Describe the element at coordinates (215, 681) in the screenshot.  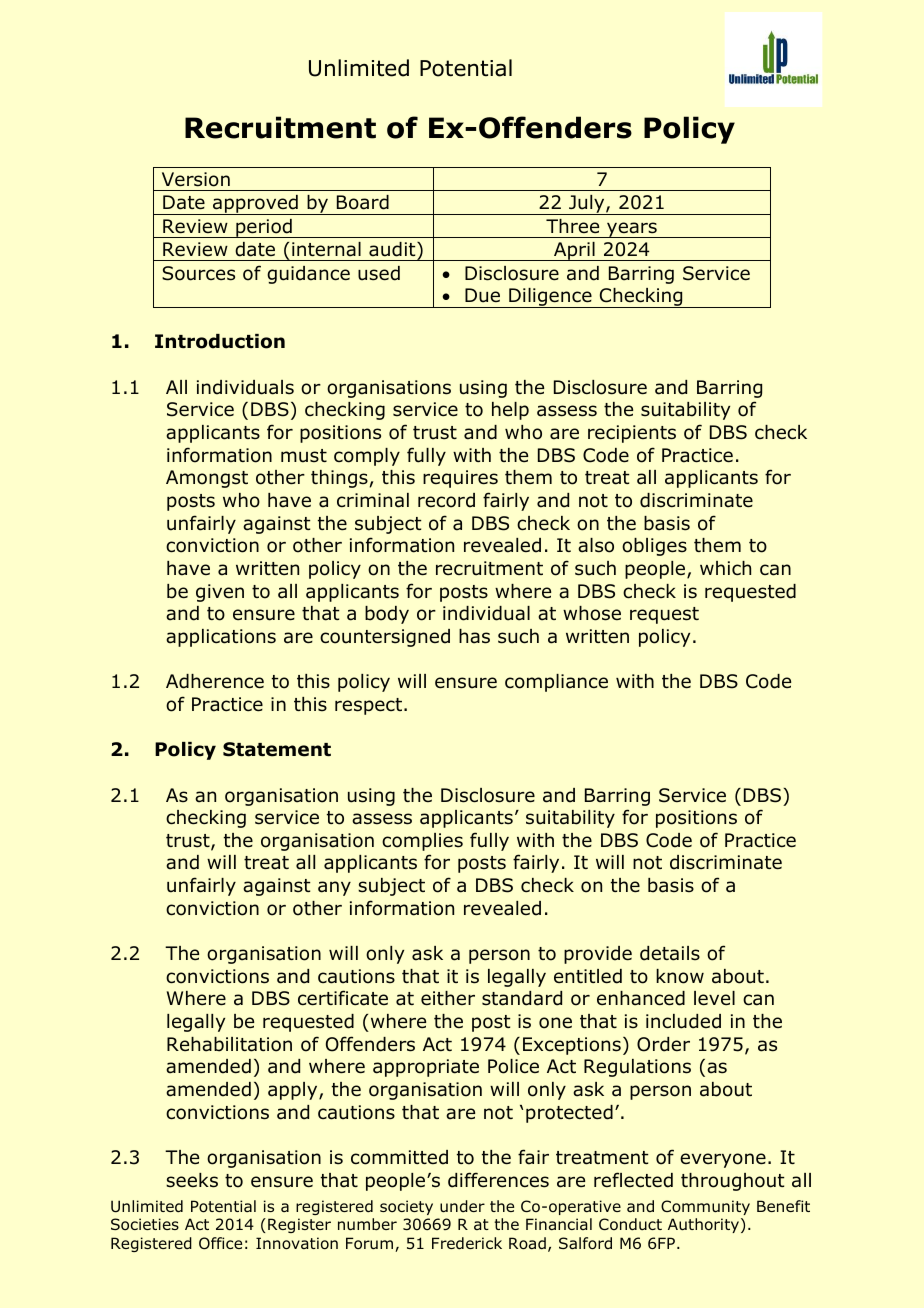
I see `Adherence` at that location.
